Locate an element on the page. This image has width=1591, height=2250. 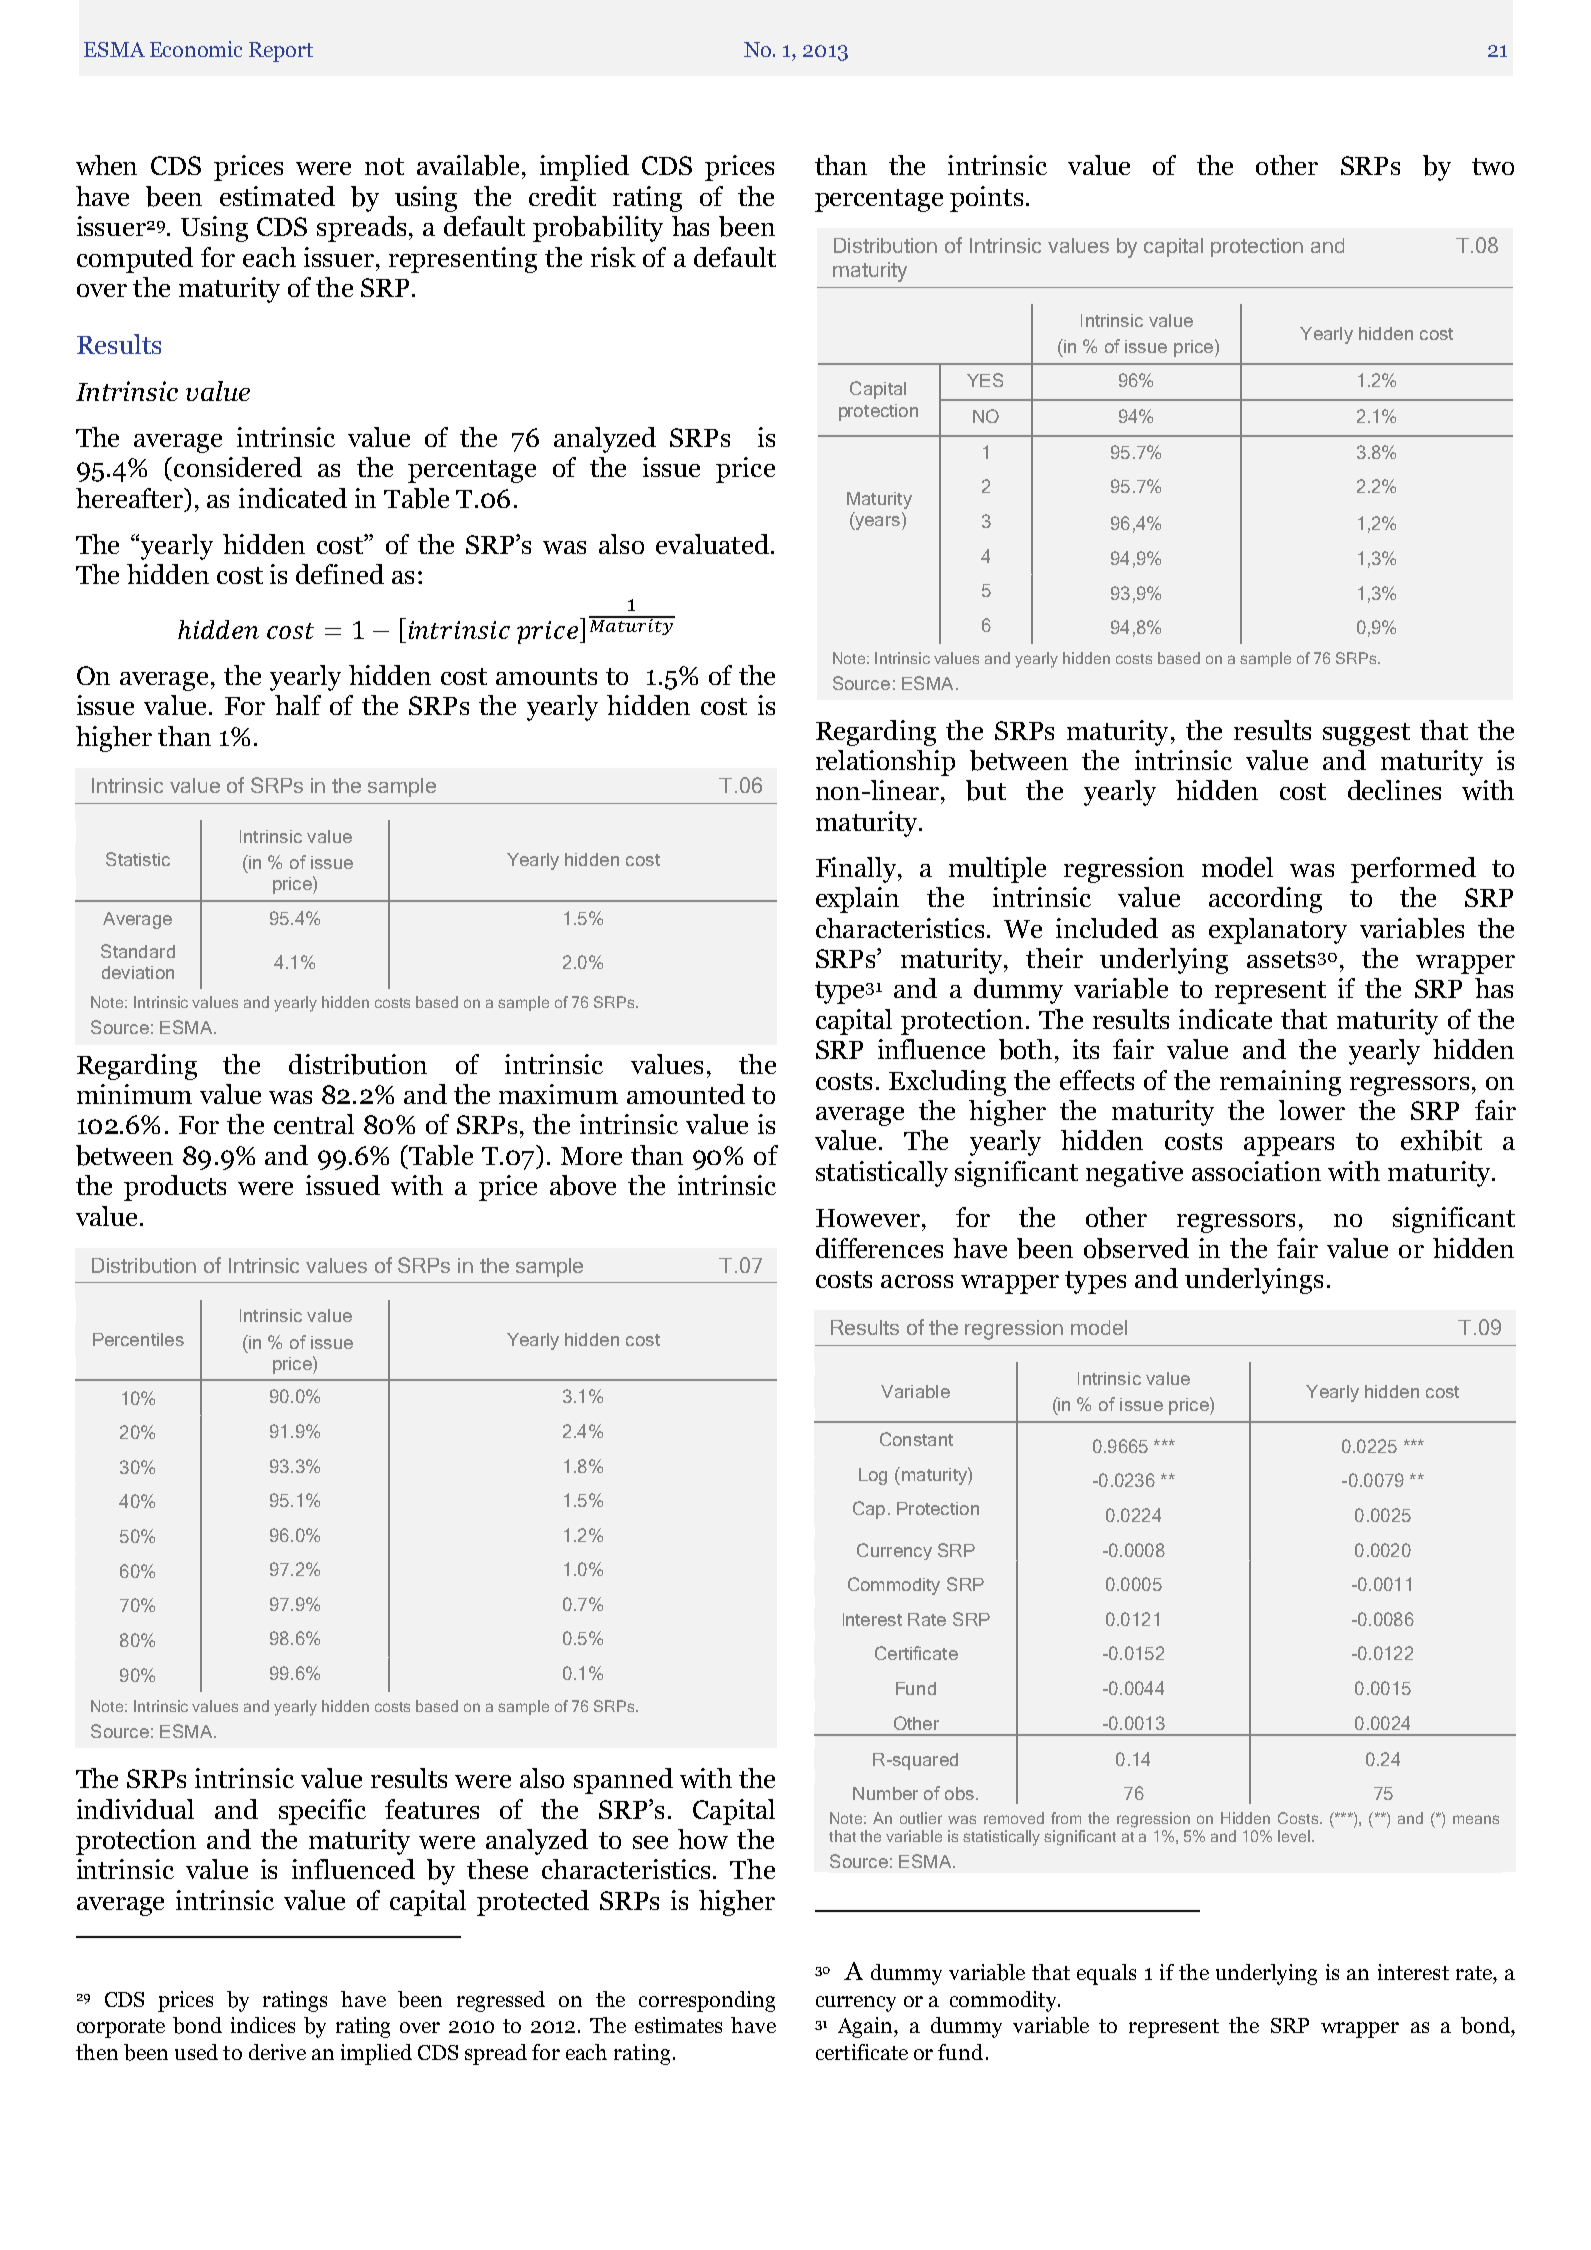
level is located at coordinates (1295, 1836).
